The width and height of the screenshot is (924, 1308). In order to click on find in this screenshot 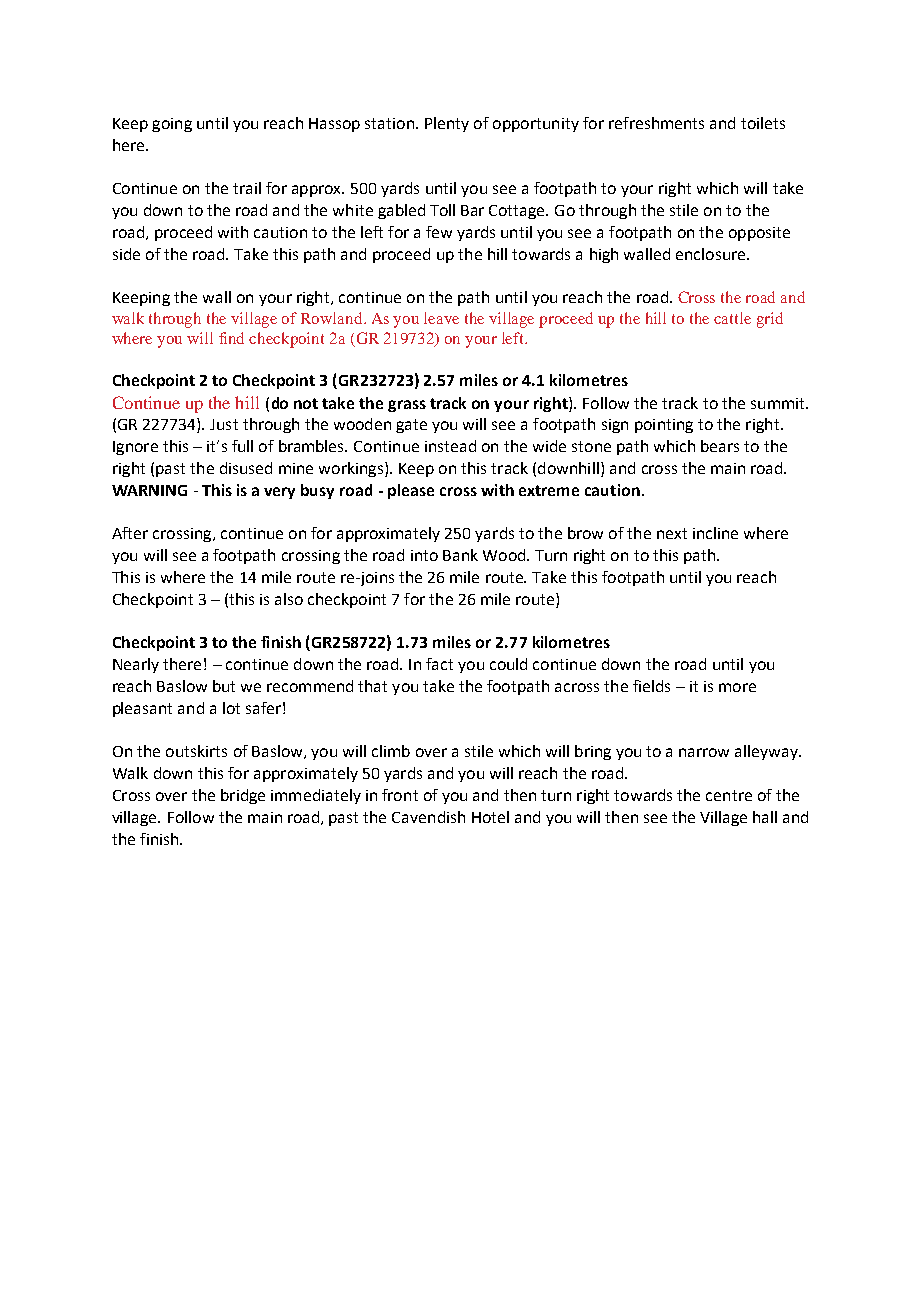, I will do `click(231, 338)`.
